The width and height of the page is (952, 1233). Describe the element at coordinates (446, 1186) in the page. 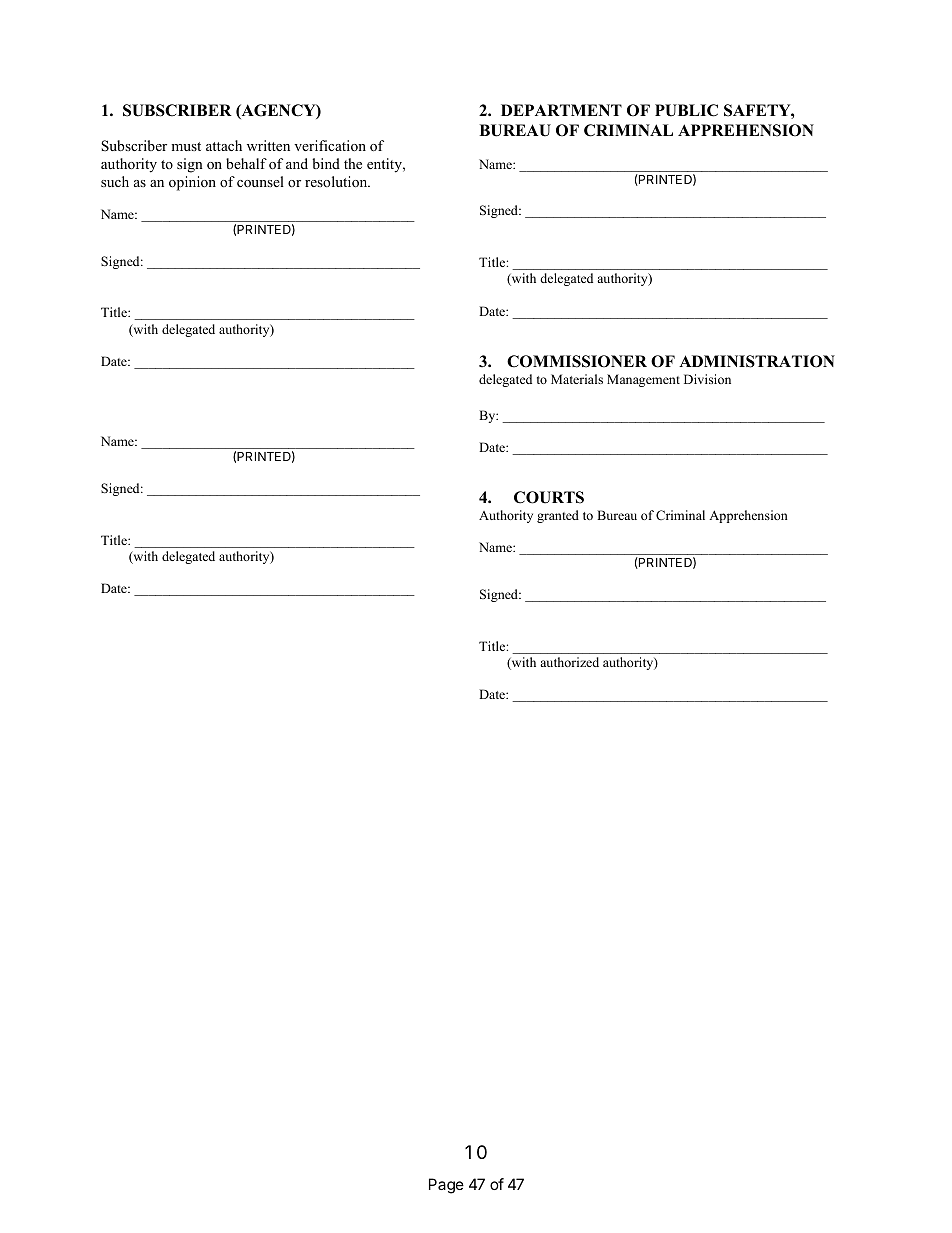

I see `Page` at that location.
